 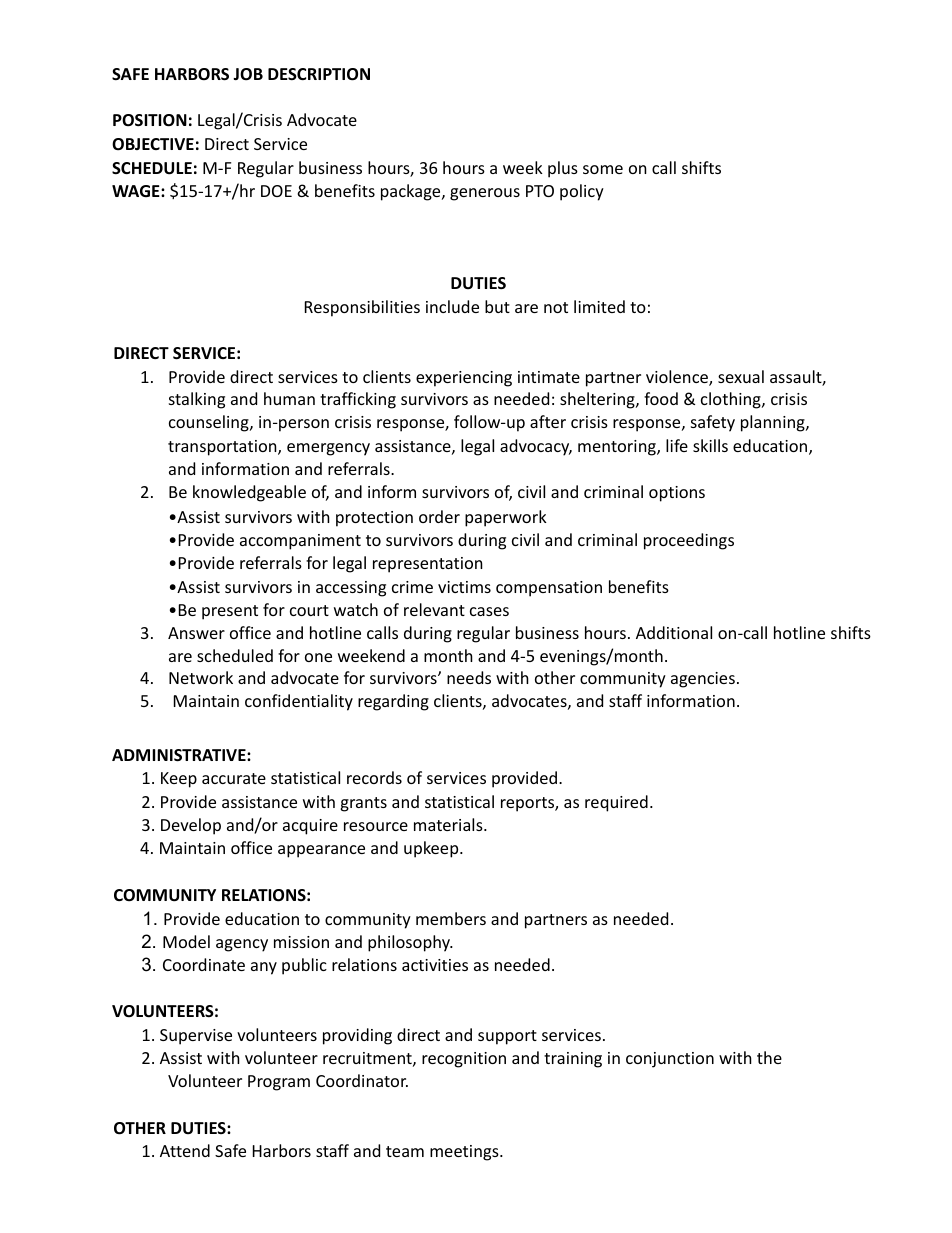 What do you see at coordinates (449, 824) in the image?
I see `materials` at bounding box center [449, 824].
